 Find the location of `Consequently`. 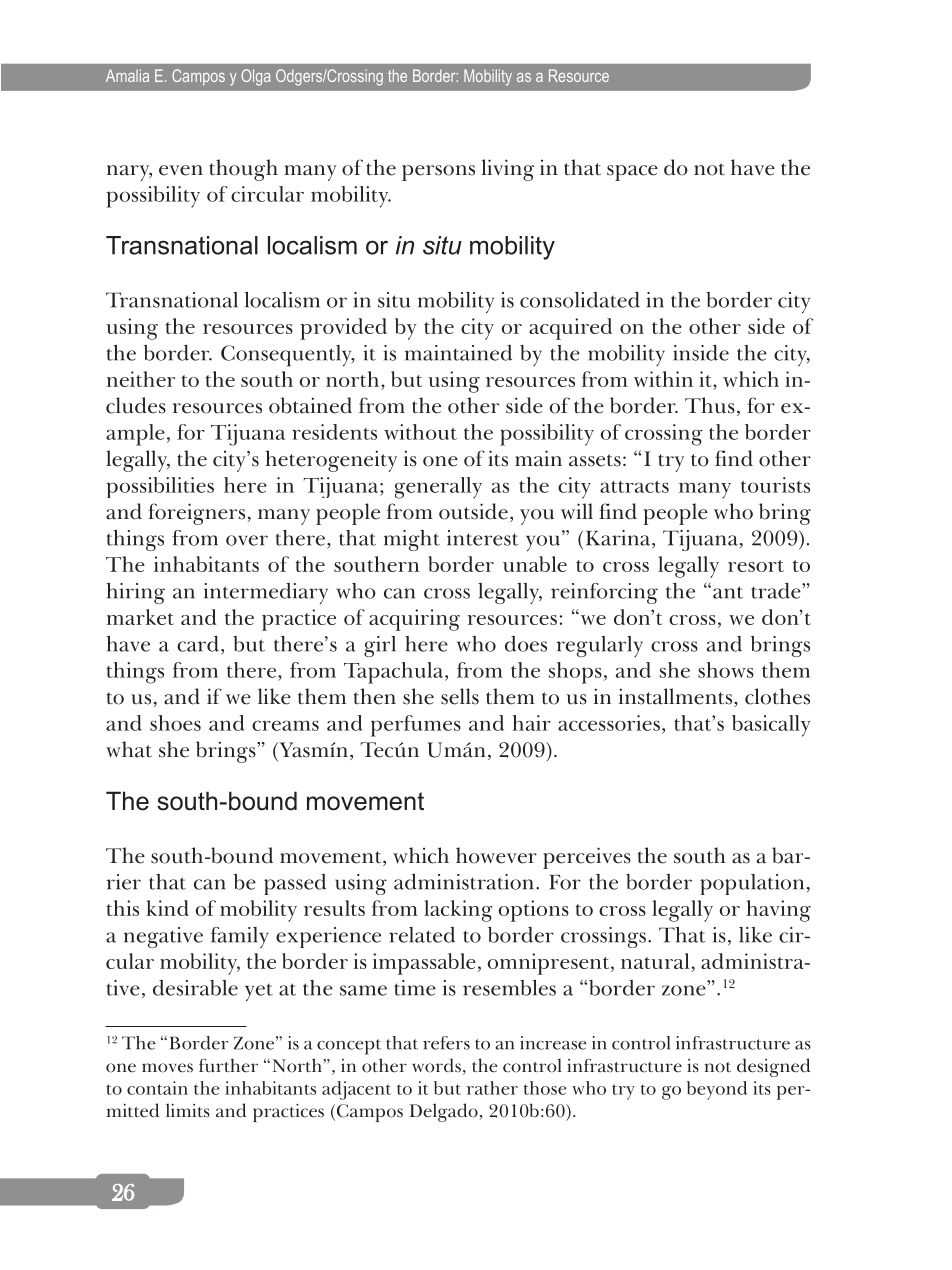

Consequently is located at coordinates (287, 356).
